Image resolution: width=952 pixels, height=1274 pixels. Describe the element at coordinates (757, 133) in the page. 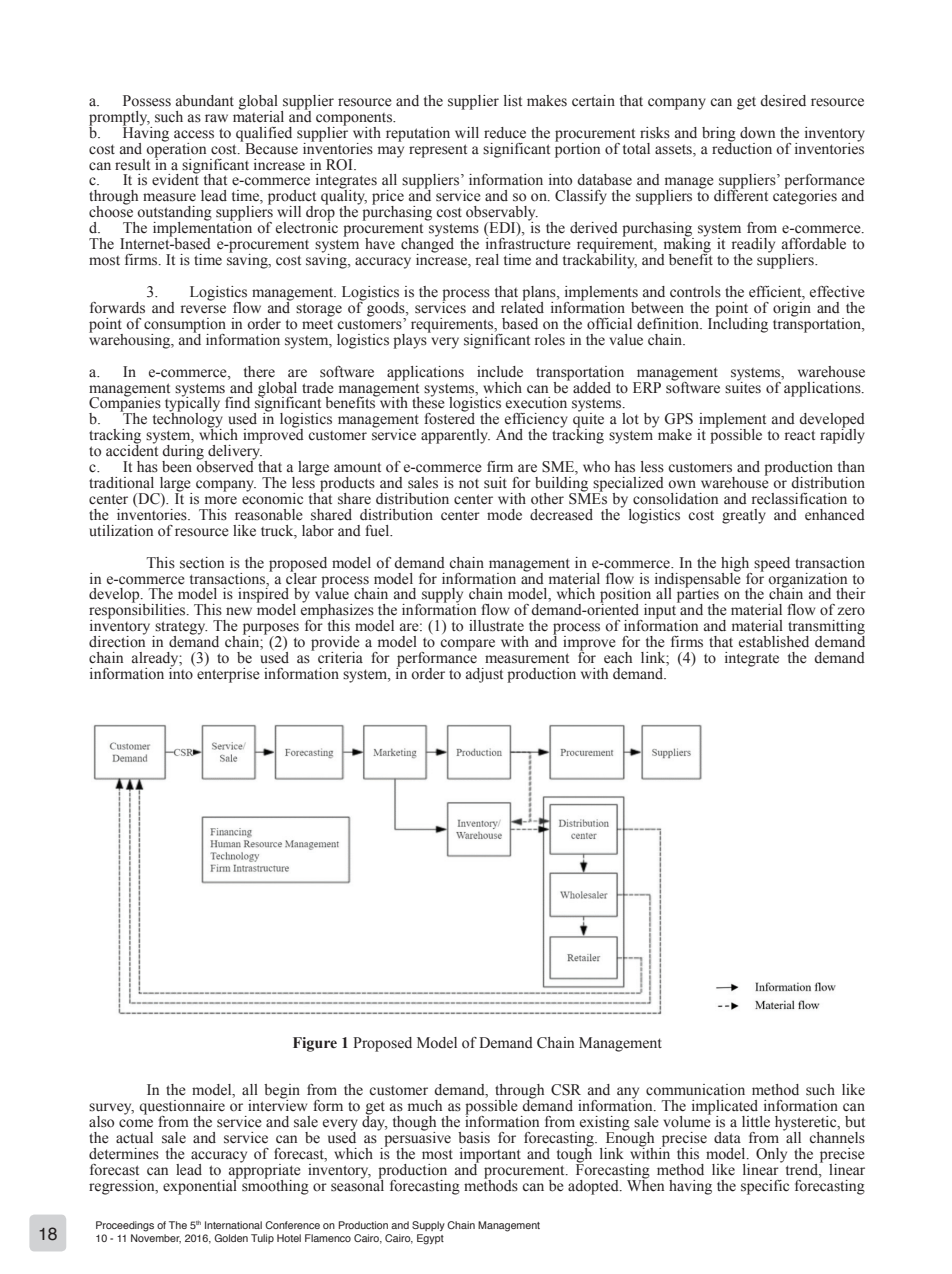

I see `down` at that location.
